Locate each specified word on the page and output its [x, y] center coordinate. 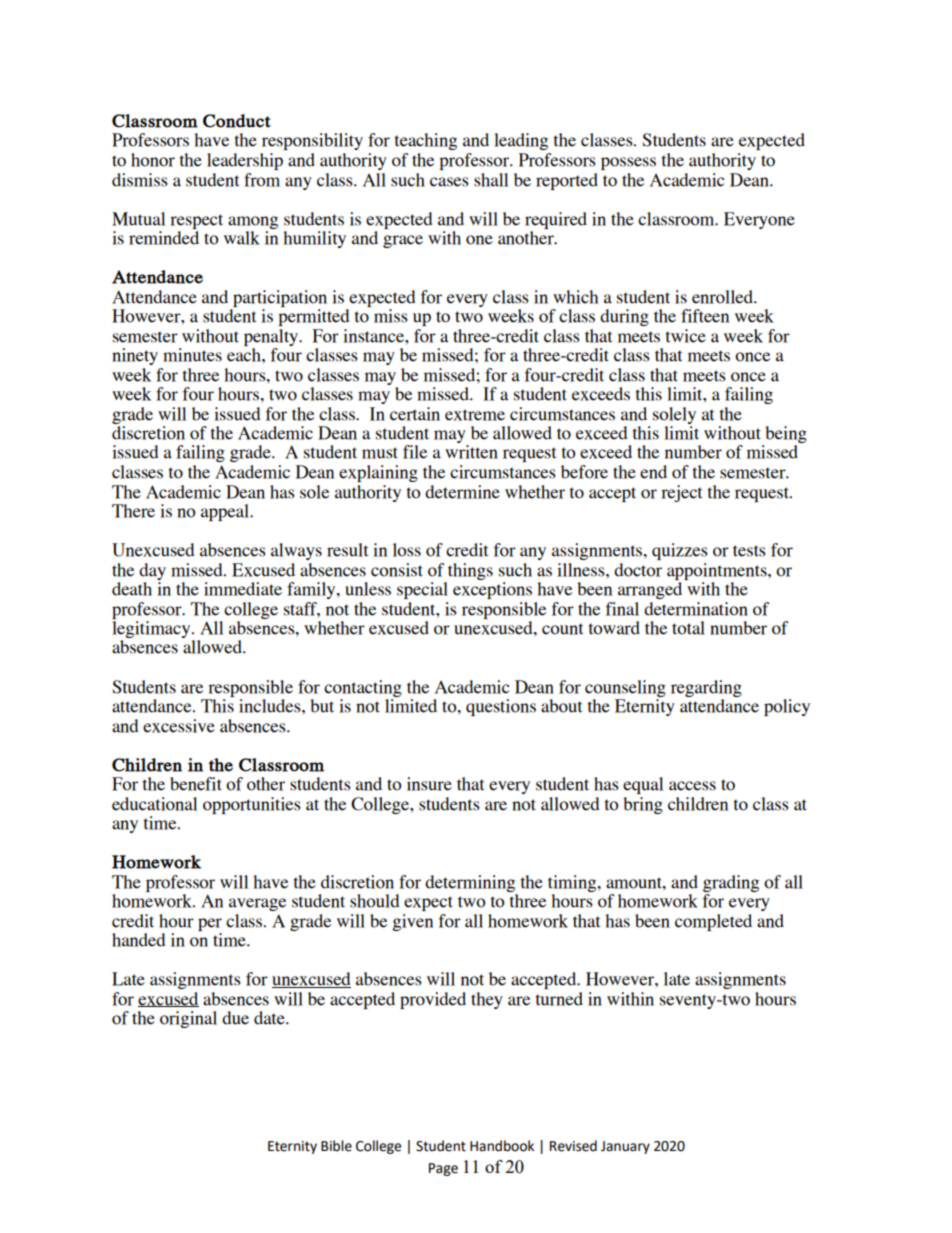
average [257, 904]
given [412, 922]
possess [628, 163]
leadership [245, 161]
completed [713, 922]
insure [429, 784]
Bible [336, 1146]
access [692, 786]
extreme [475, 415]
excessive [179, 726]
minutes [192, 355]
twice [686, 336]
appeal [226, 512]
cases [449, 182]
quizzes [680, 551]
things [470, 571]
